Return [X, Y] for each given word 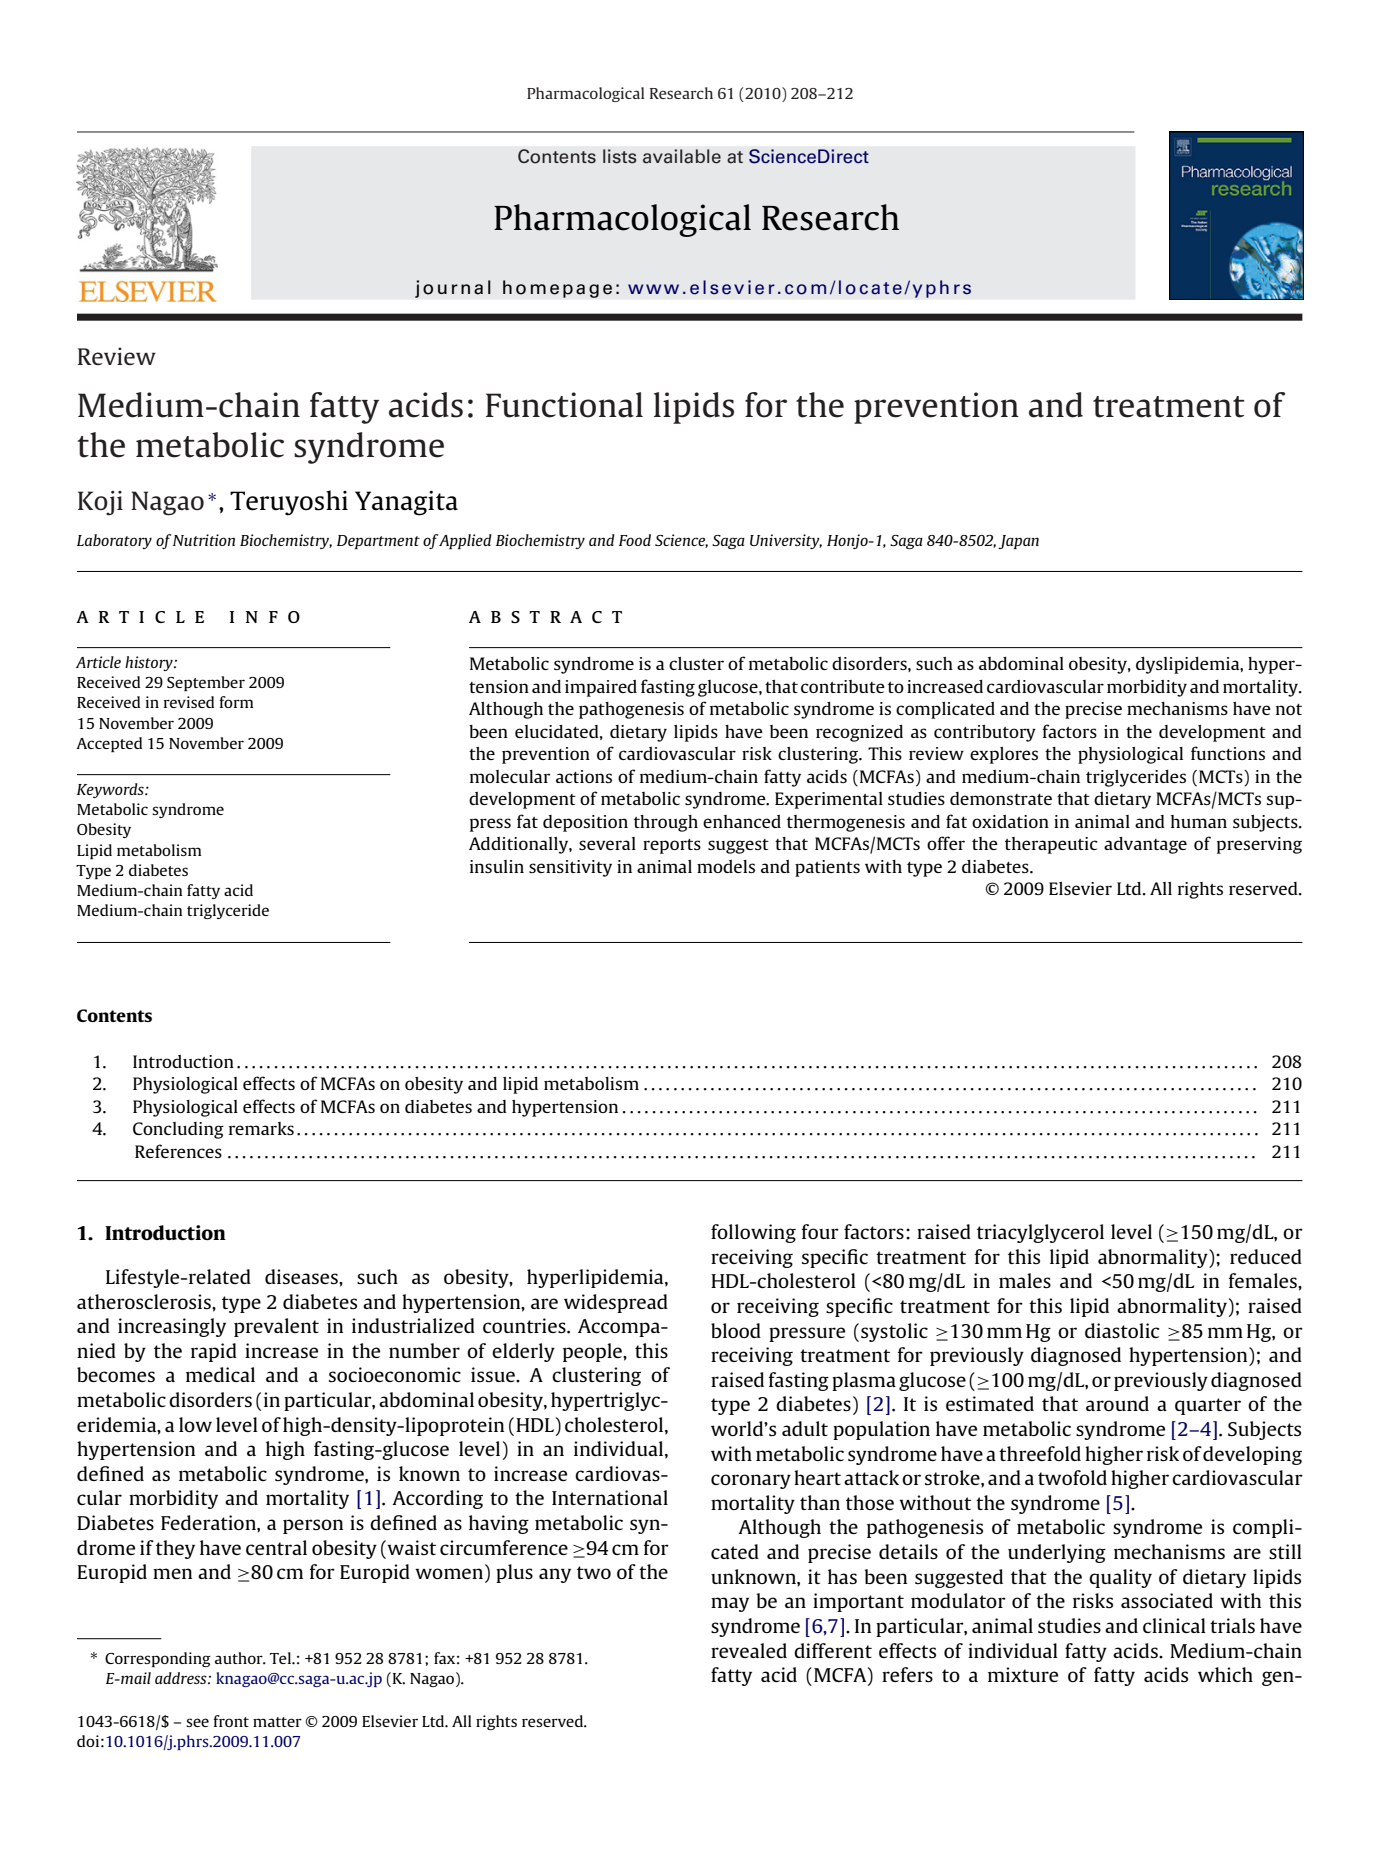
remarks [261, 1128]
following [753, 1233]
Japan [1018, 542]
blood [736, 1330]
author [240, 1658]
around [1117, 1403]
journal [453, 289]
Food [635, 540]
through [666, 823]
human [1199, 821]
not [1289, 709]
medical [220, 1374]
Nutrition [204, 540]
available [682, 156]
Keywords [111, 790]
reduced [1266, 1256]
